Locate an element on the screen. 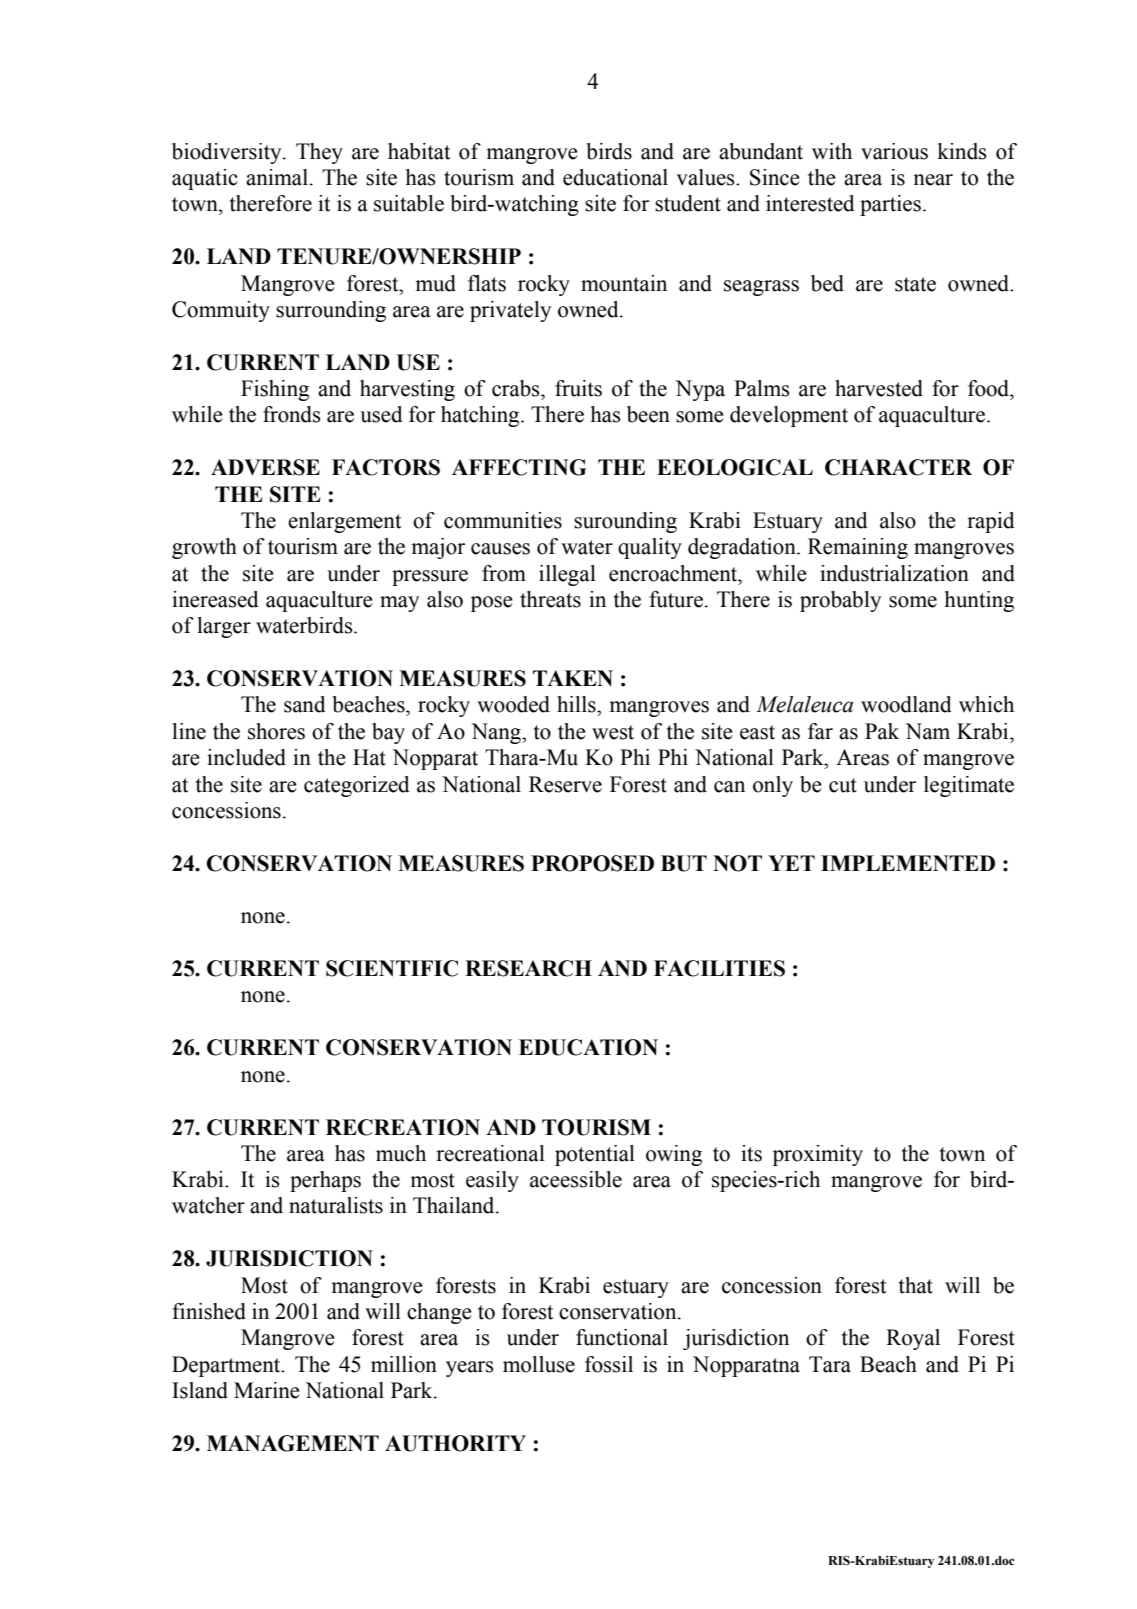 The width and height of the screenshot is (1137, 1609). cut is located at coordinates (843, 785).
